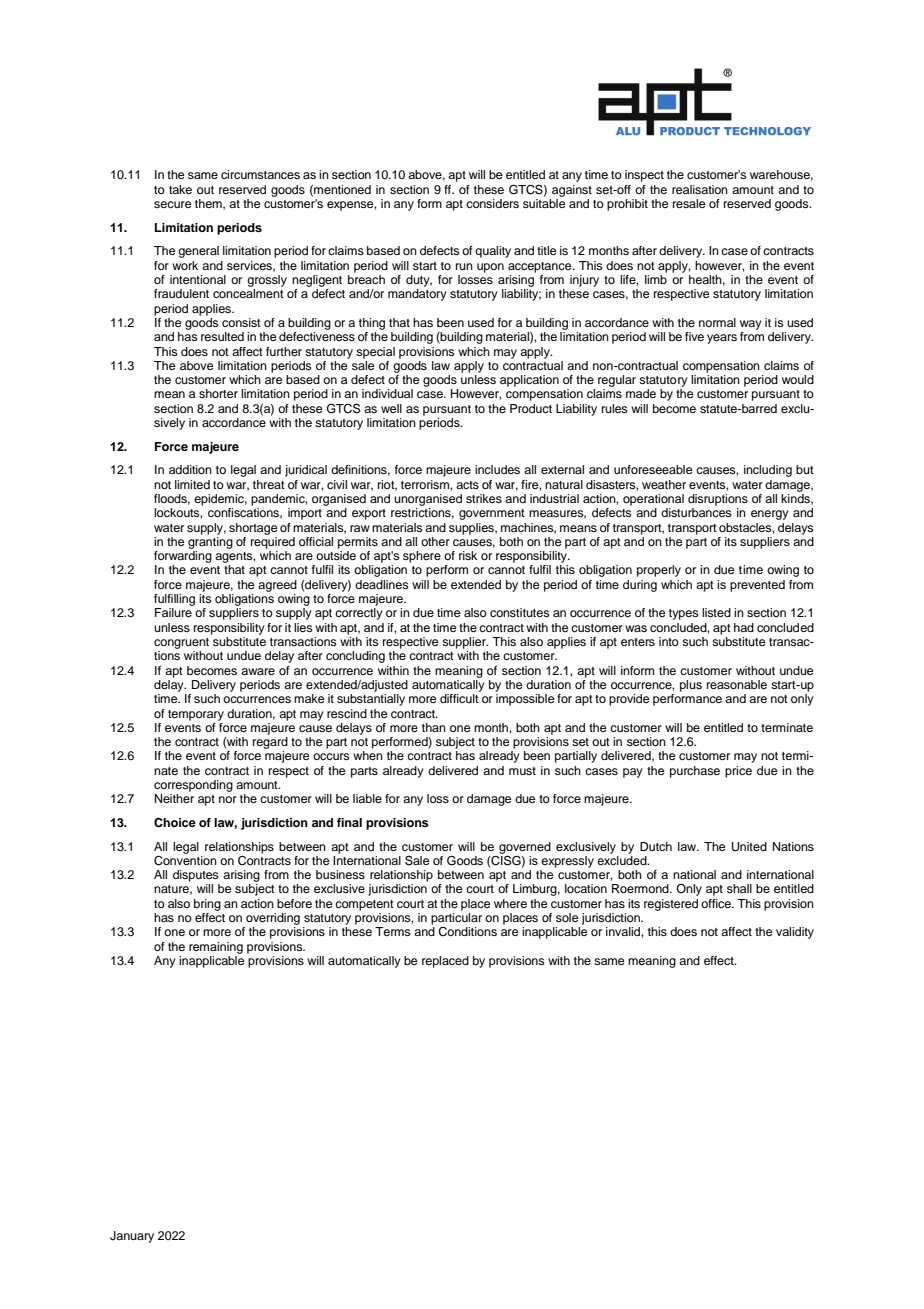 The height and width of the screenshot is (1309, 924). What do you see at coordinates (196, 876) in the screenshot?
I see `disputes` at bounding box center [196, 876].
